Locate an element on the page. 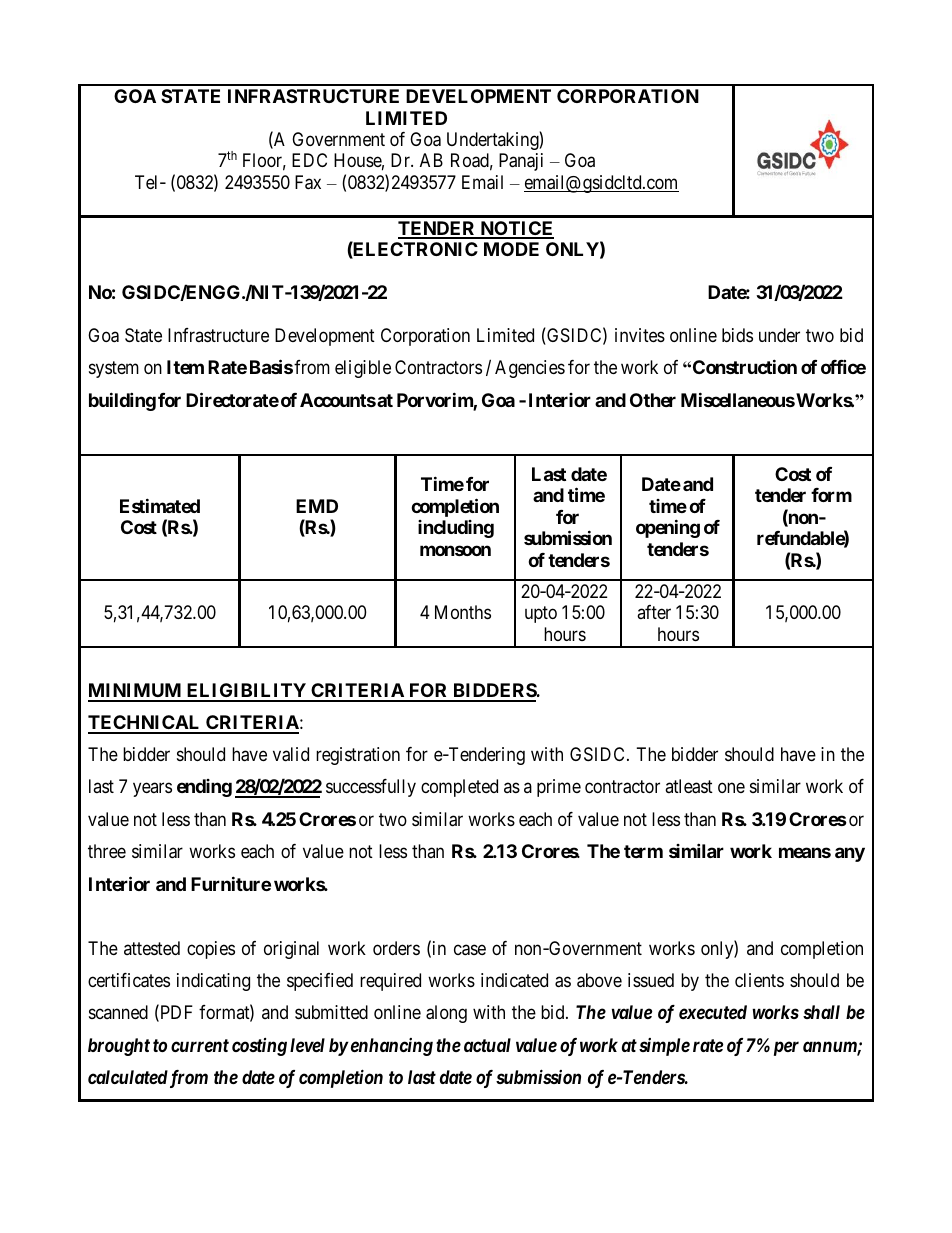 This document has height=1233, width=952. current is located at coordinates (200, 1045).
